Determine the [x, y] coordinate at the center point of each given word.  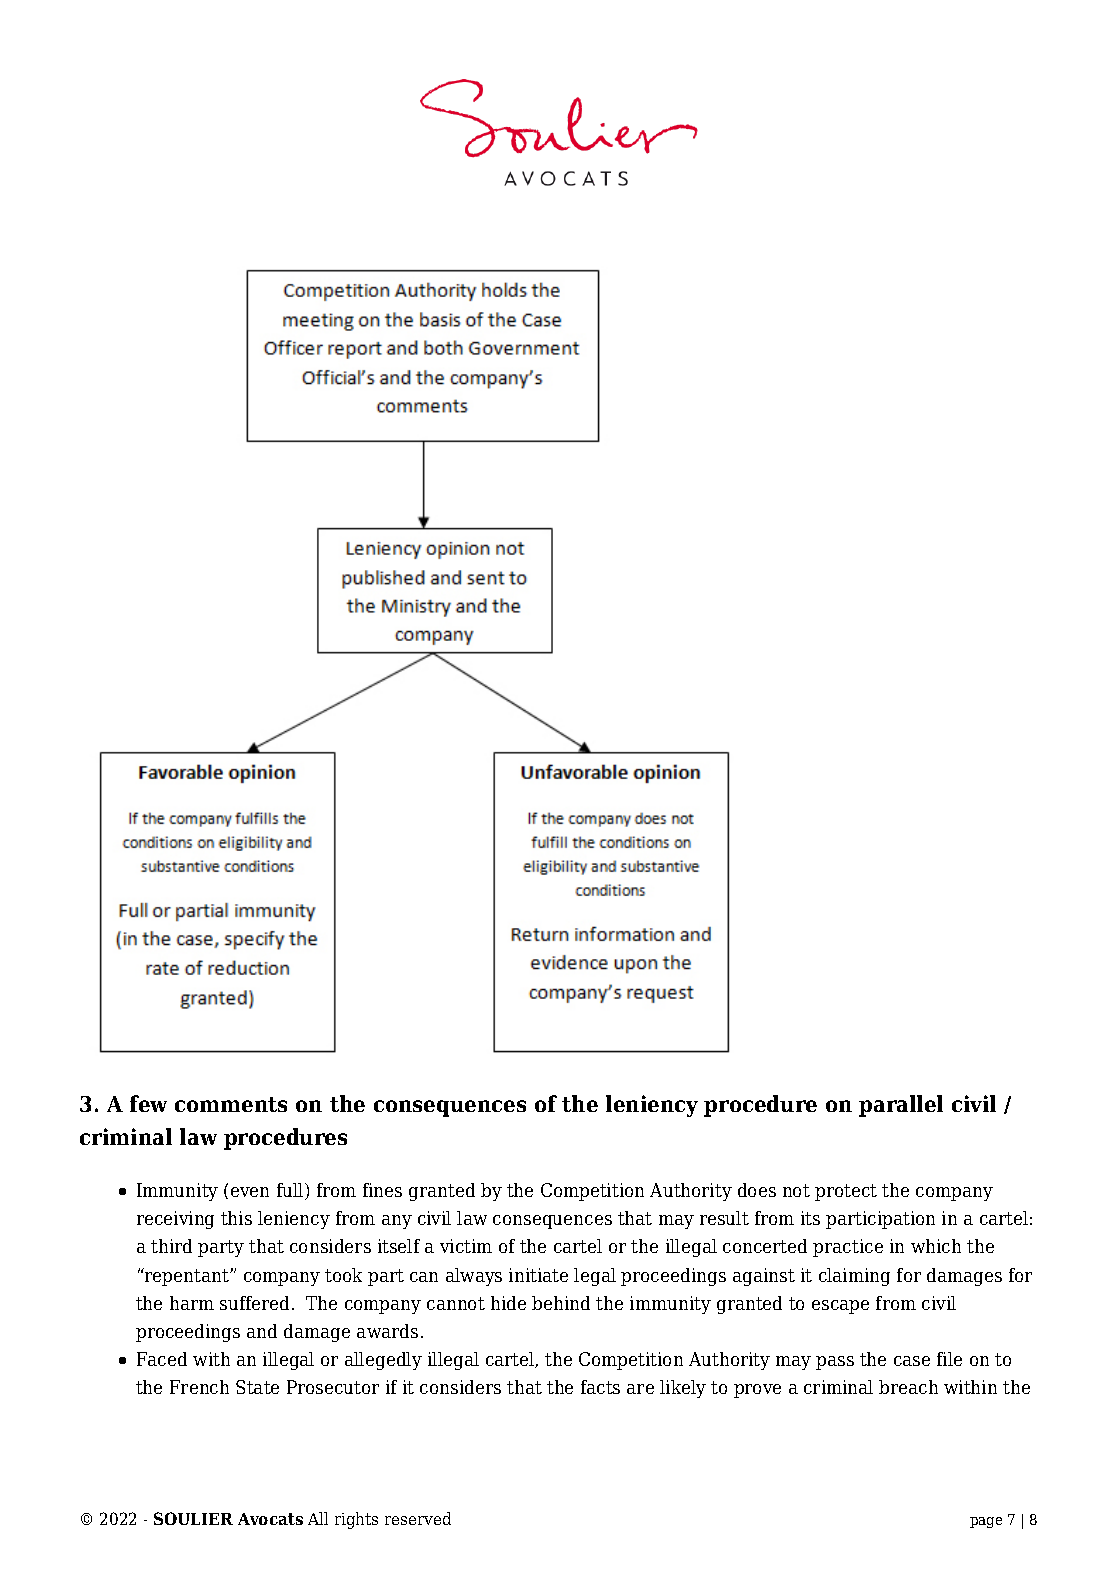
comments [231, 1104]
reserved [418, 1518]
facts [600, 1387]
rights [356, 1520]
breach [908, 1387]
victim [466, 1246]
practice [848, 1248]
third [171, 1246]
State [257, 1387]
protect [846, 1192]
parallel [901, 1106]
